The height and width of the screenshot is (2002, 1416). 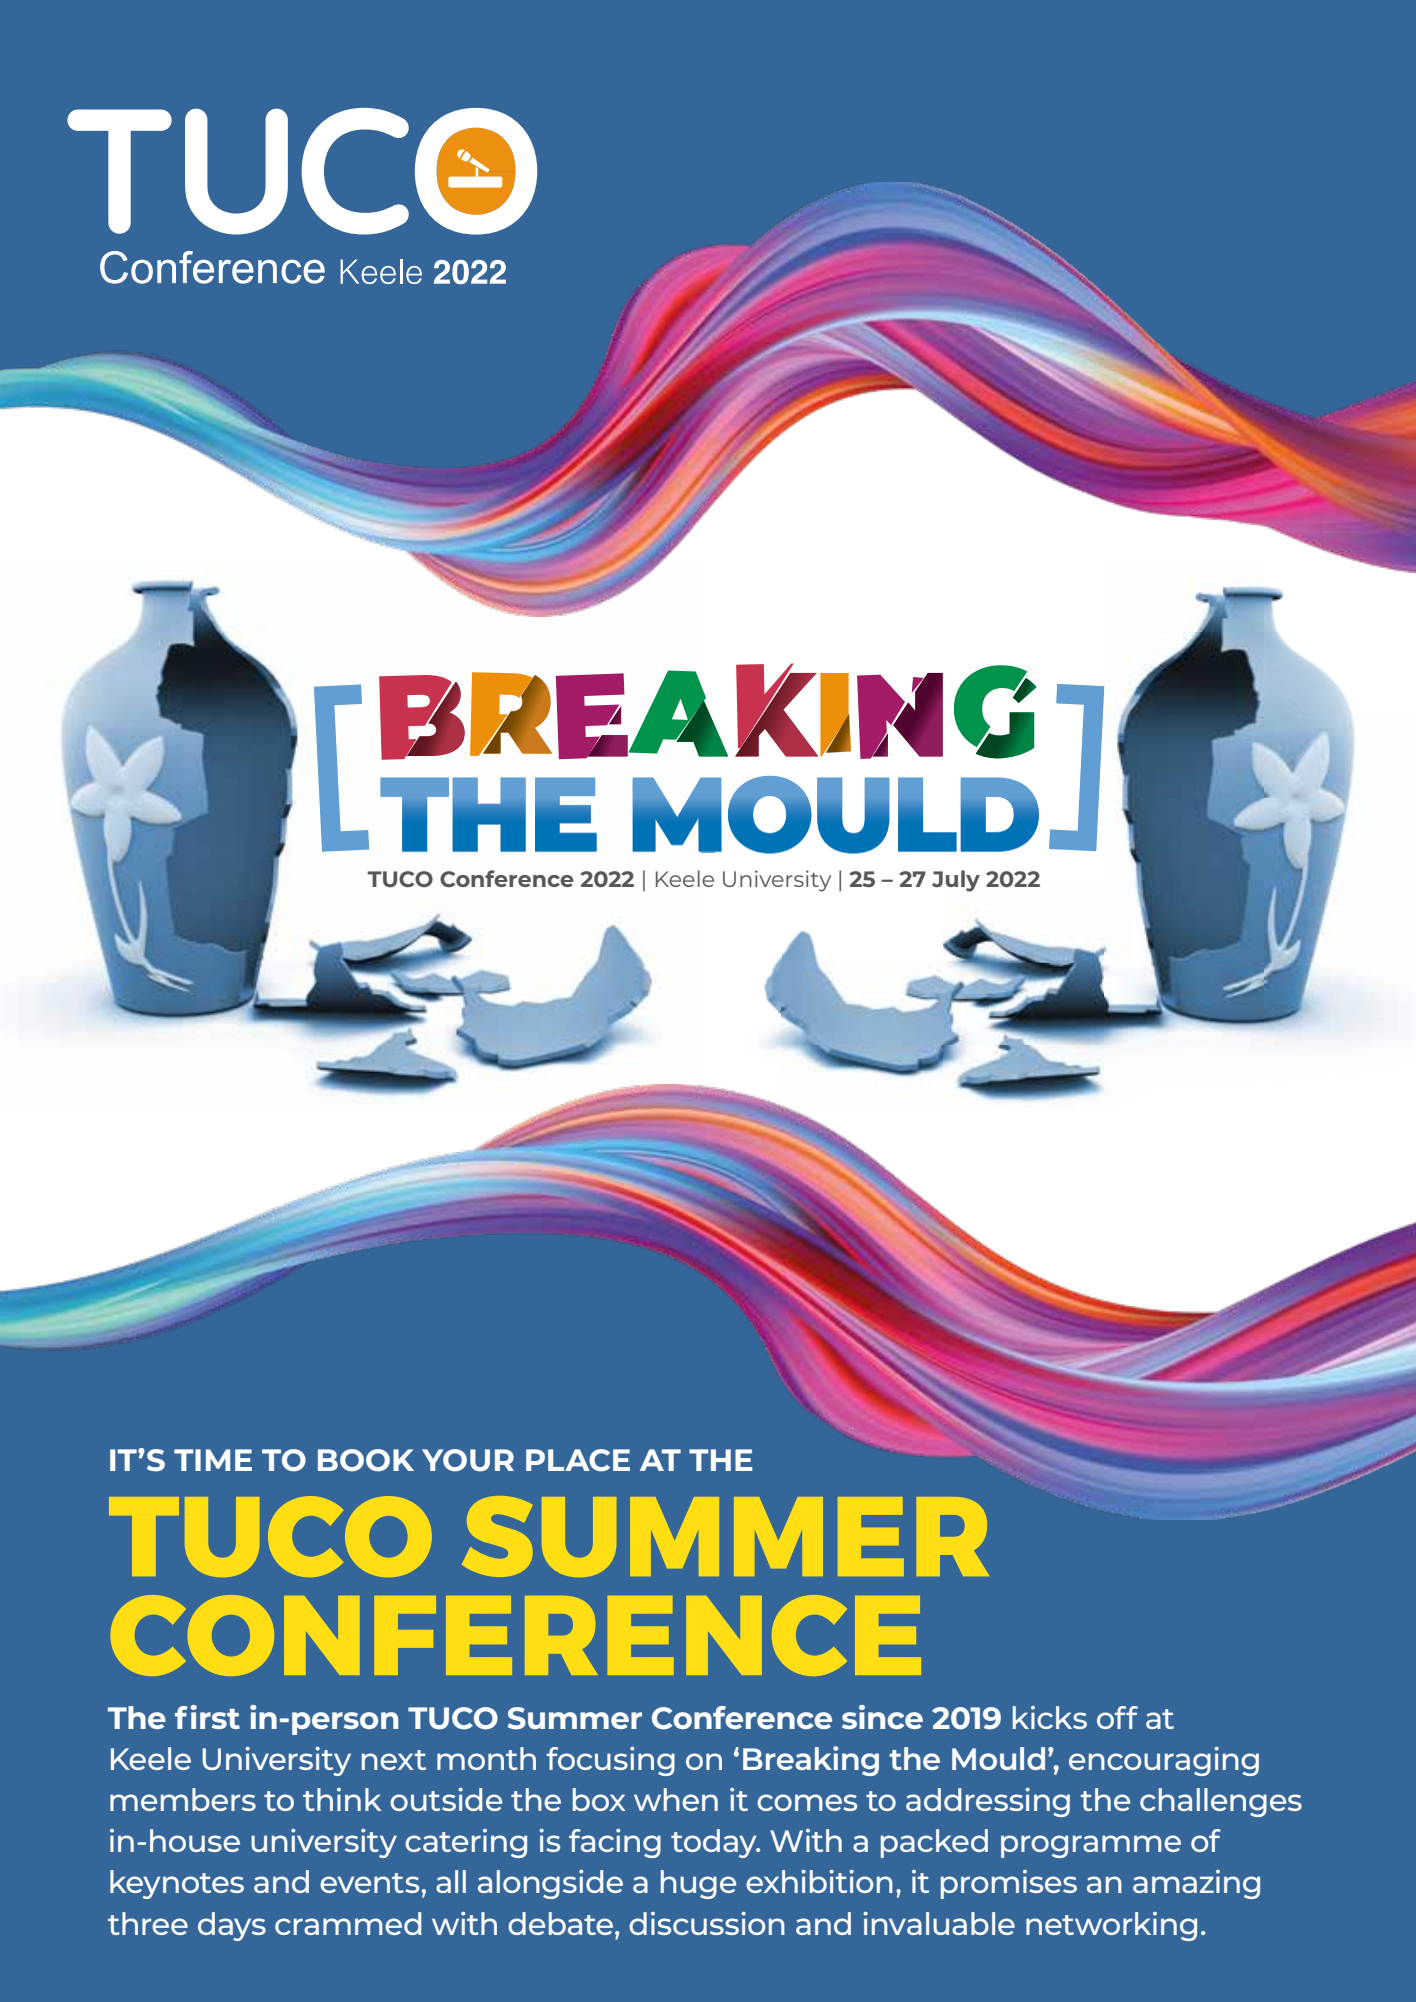 I want to click on next, so click(x=394, y=1760).
